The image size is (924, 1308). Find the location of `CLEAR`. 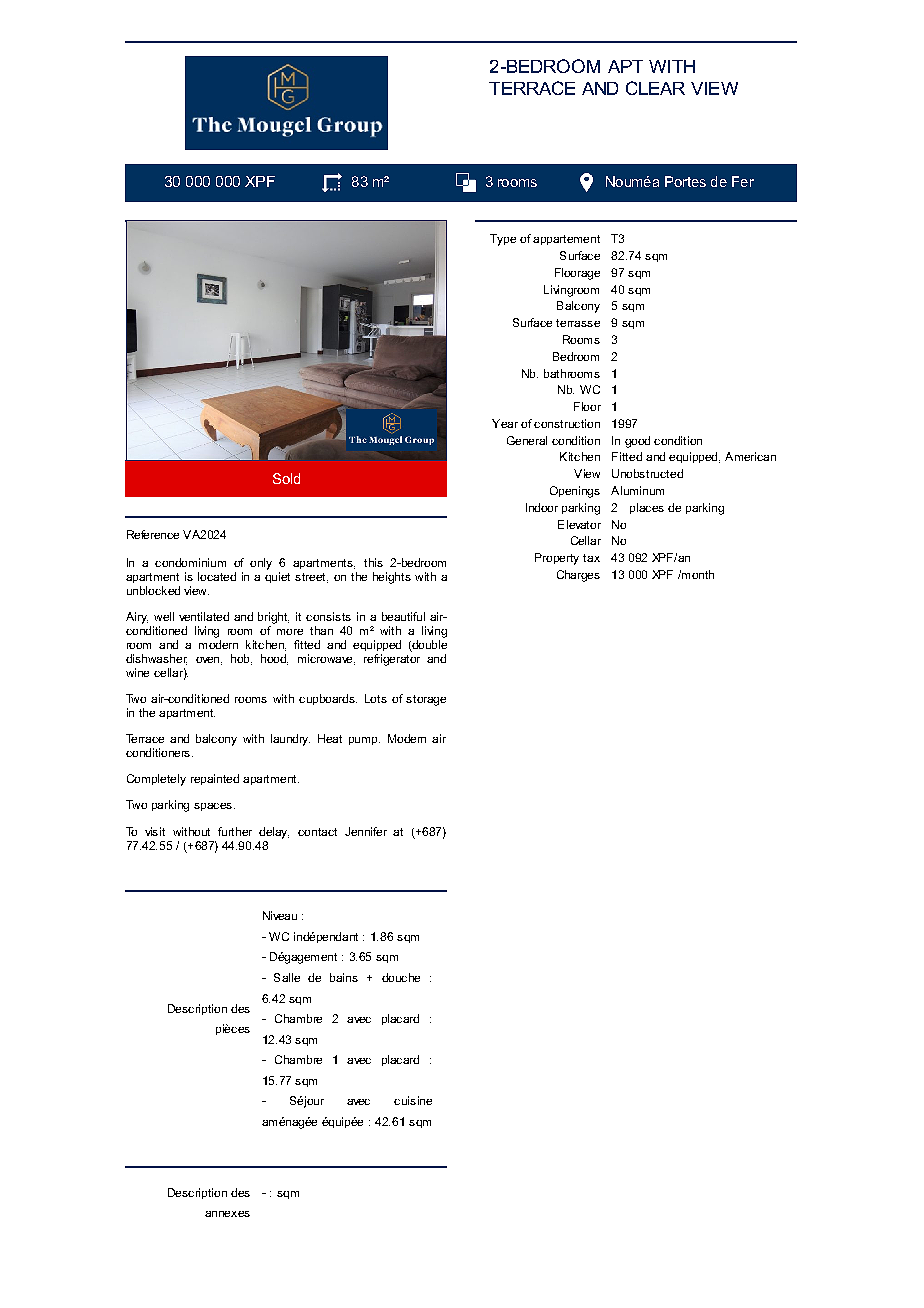

CLEAR is located at coordinates (655, 88).
